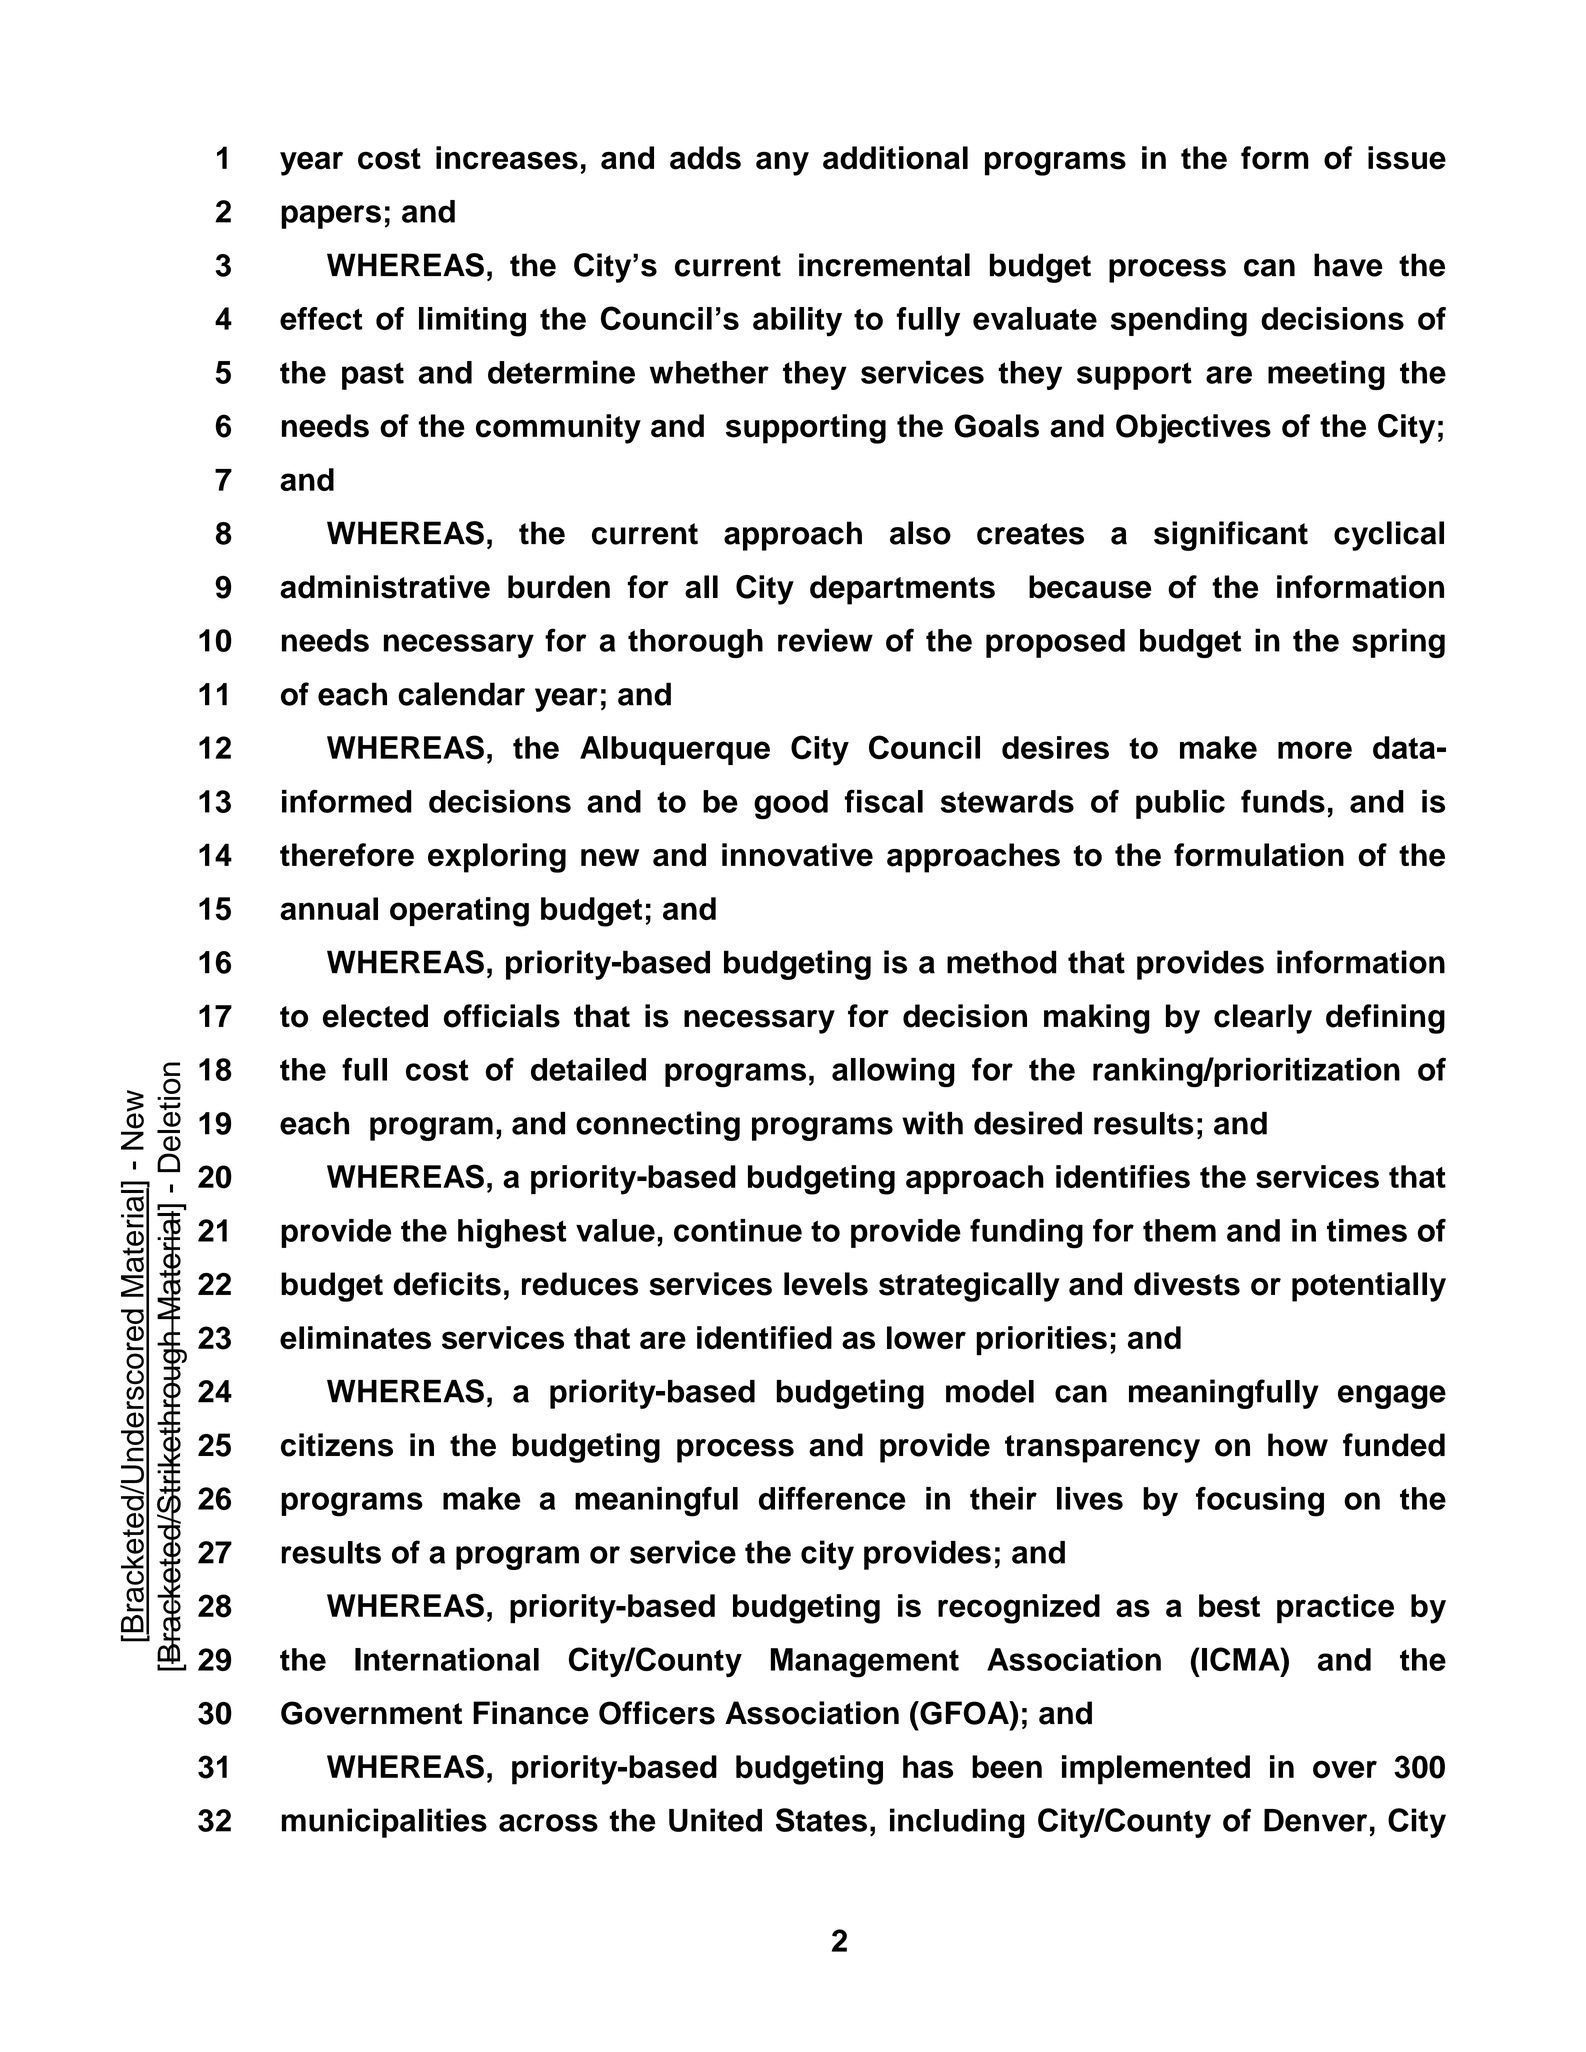  What do you see at coordinates (902, 590) in the screenshot?
I see `departments` at bounding box center [902, 590].
